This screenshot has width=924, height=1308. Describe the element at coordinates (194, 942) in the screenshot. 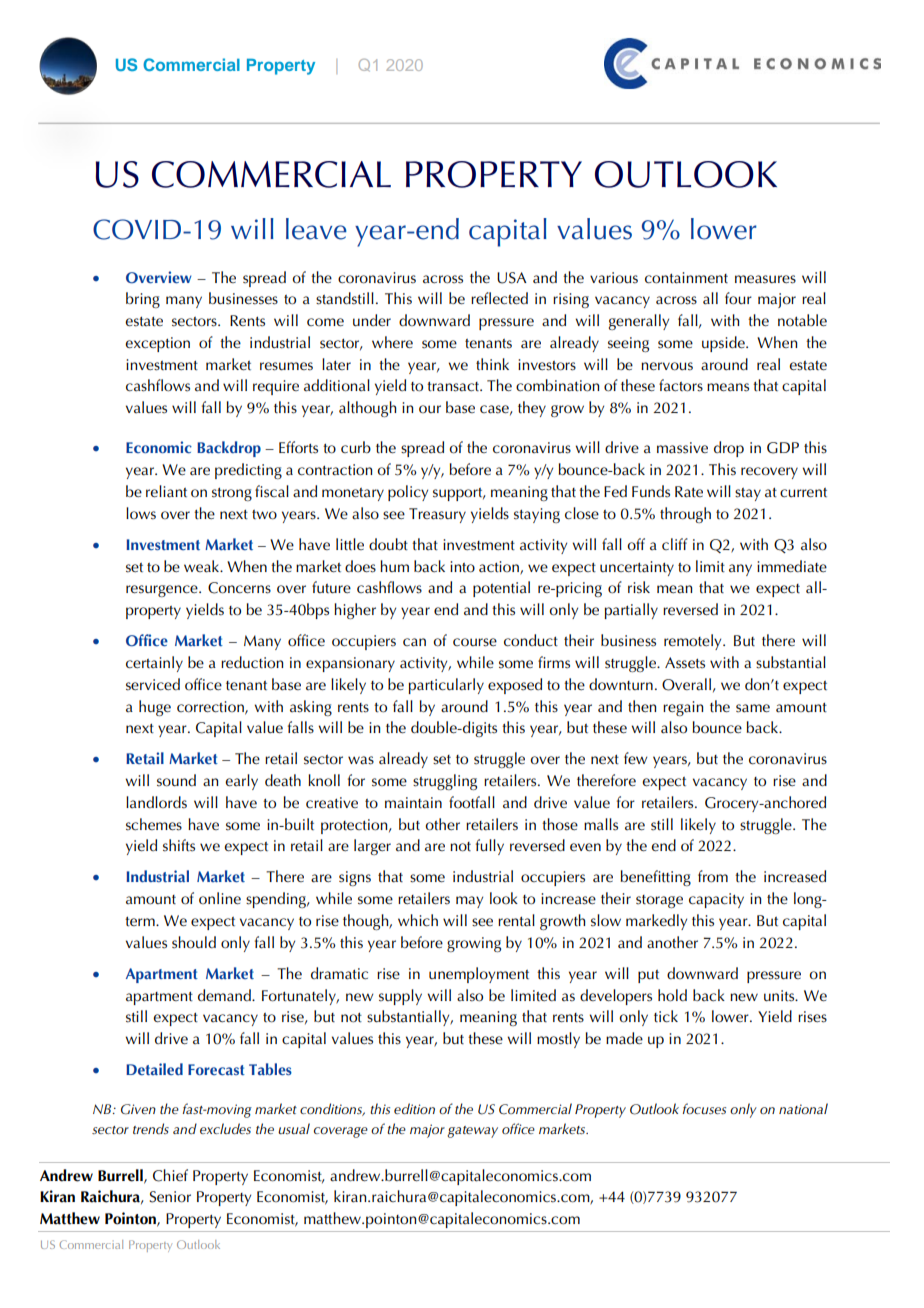

I see `should` at that location.
